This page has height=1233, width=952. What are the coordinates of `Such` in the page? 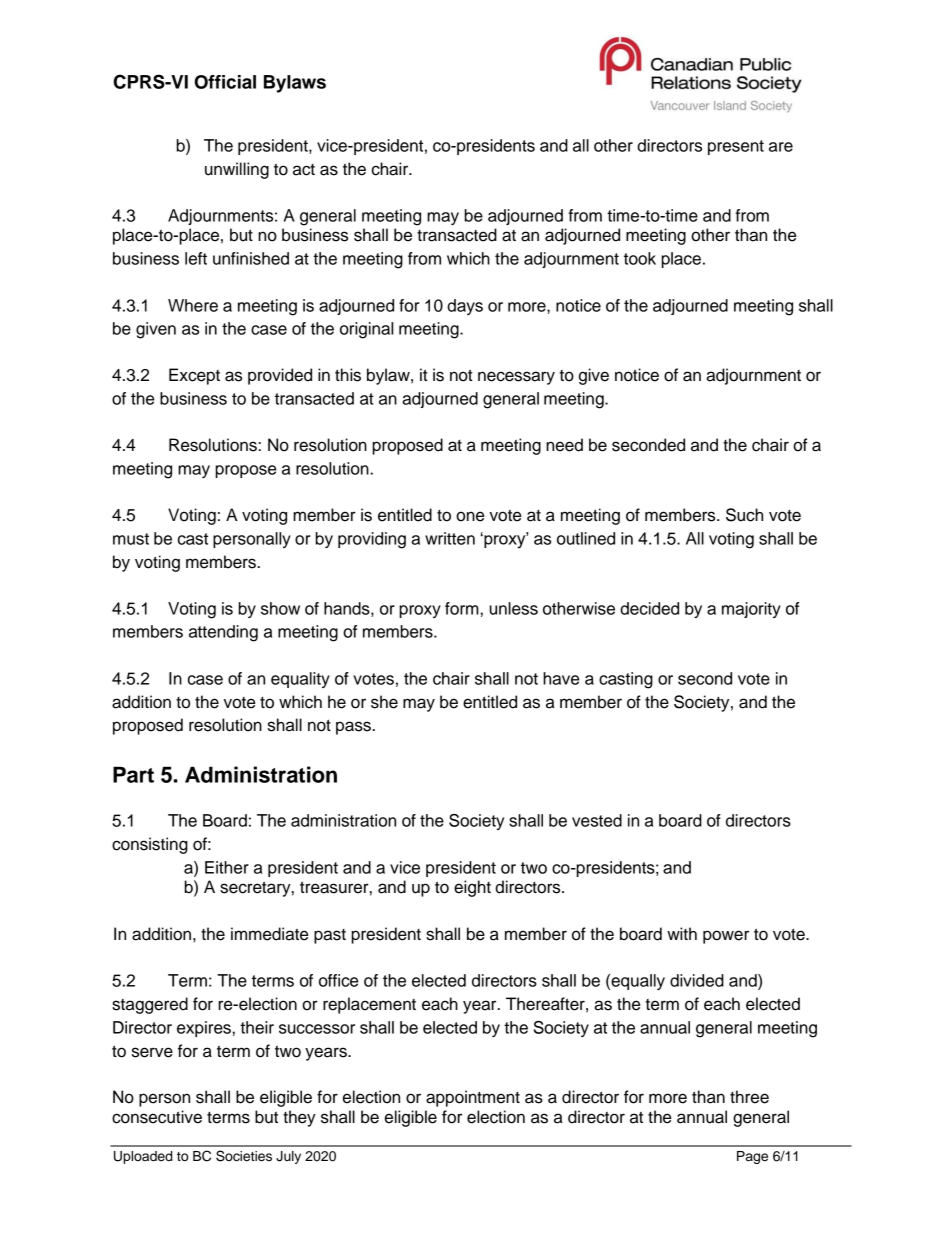 It's located at (744, 515).
